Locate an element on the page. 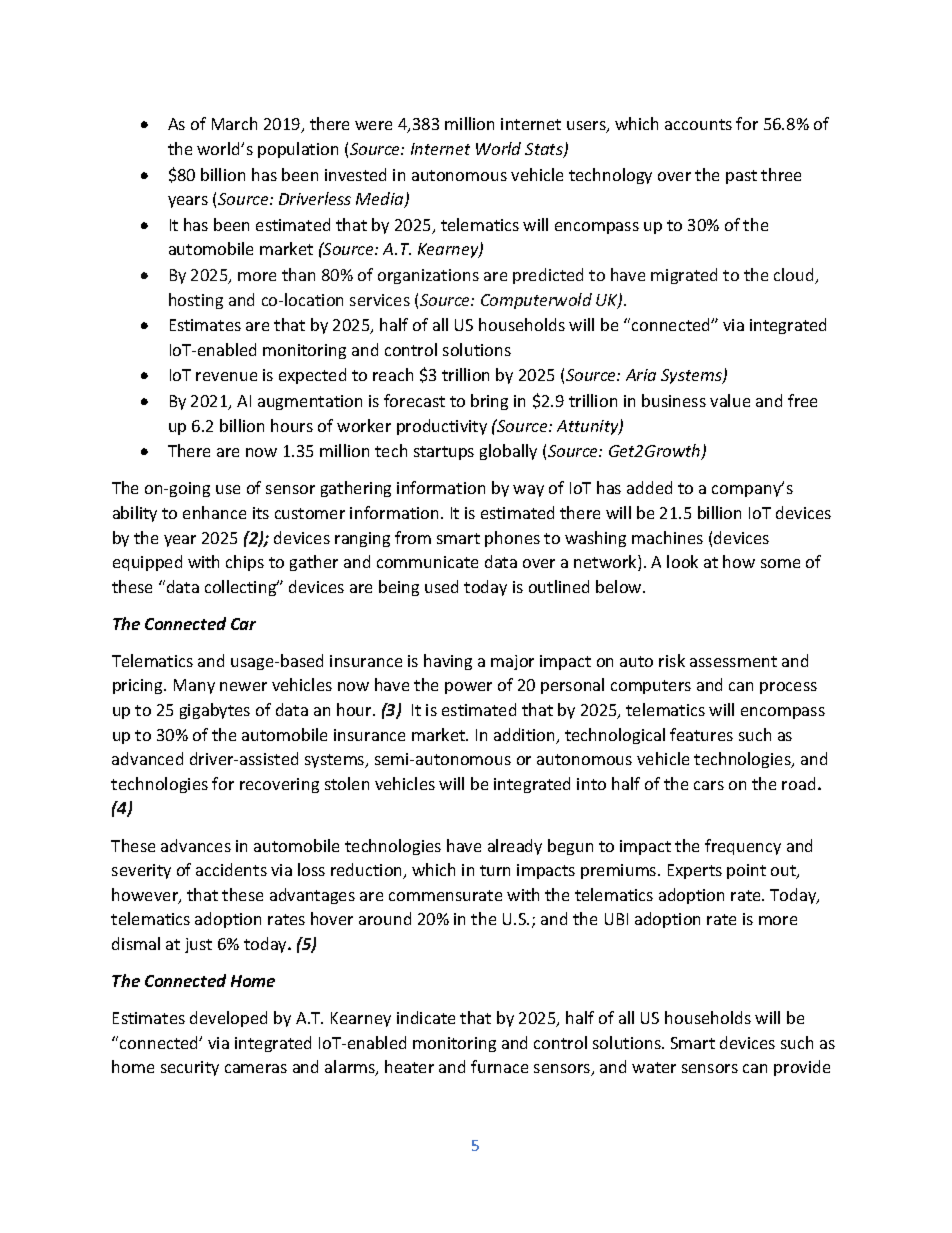  used is located at coordinates (441, 586).
